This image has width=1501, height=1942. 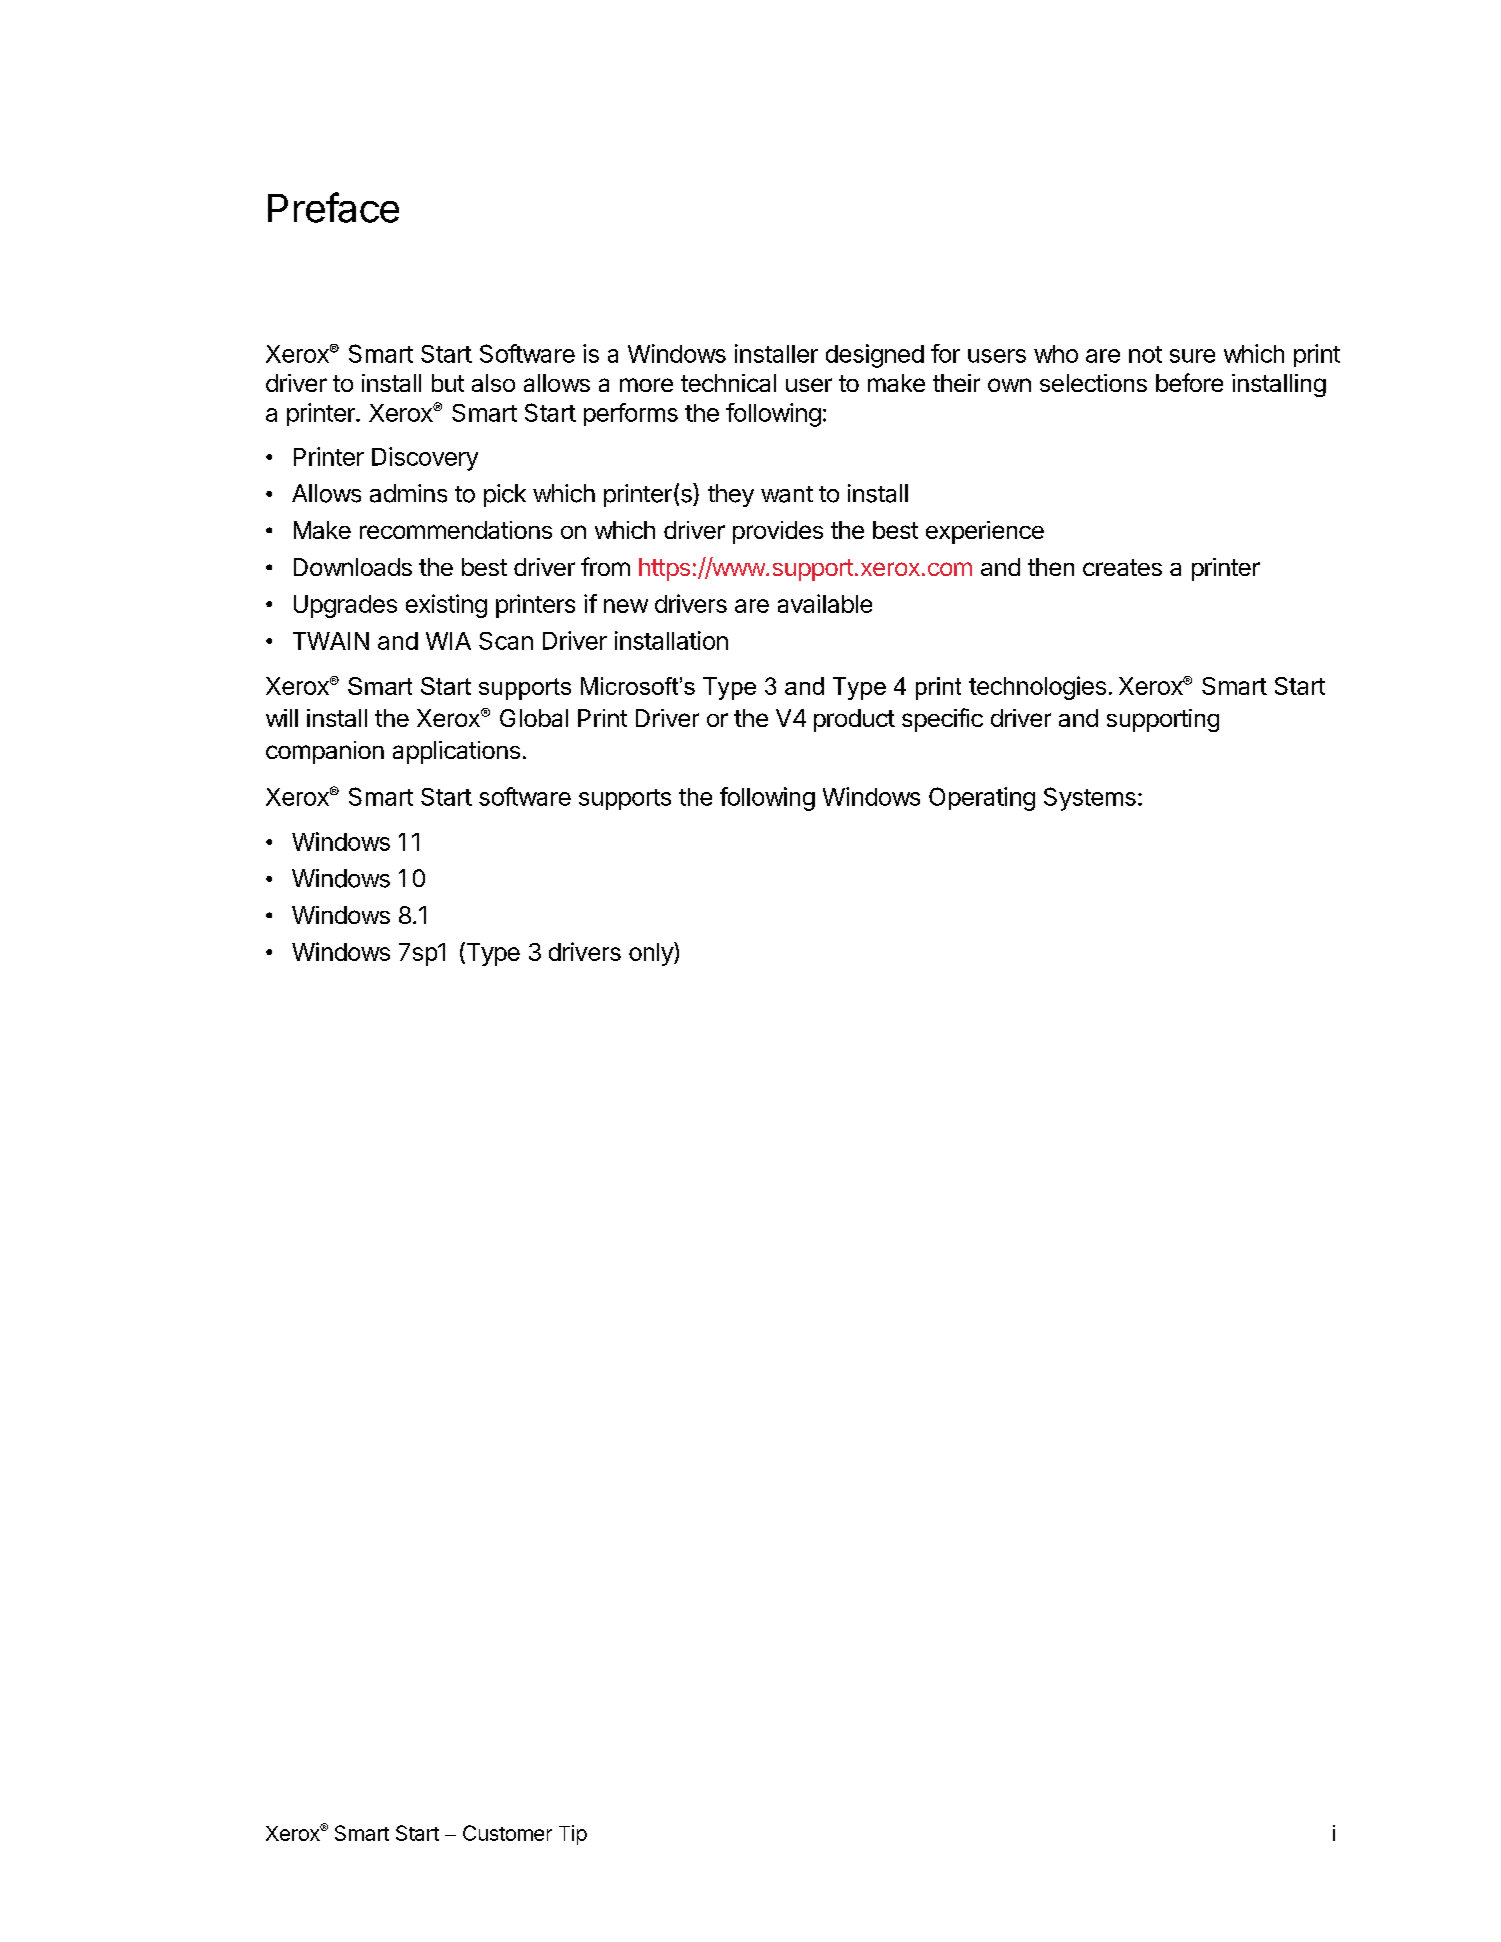 What do you see at coordinates (942, 720) in the image?
I see `specific` at bounding box center [942, 720].
